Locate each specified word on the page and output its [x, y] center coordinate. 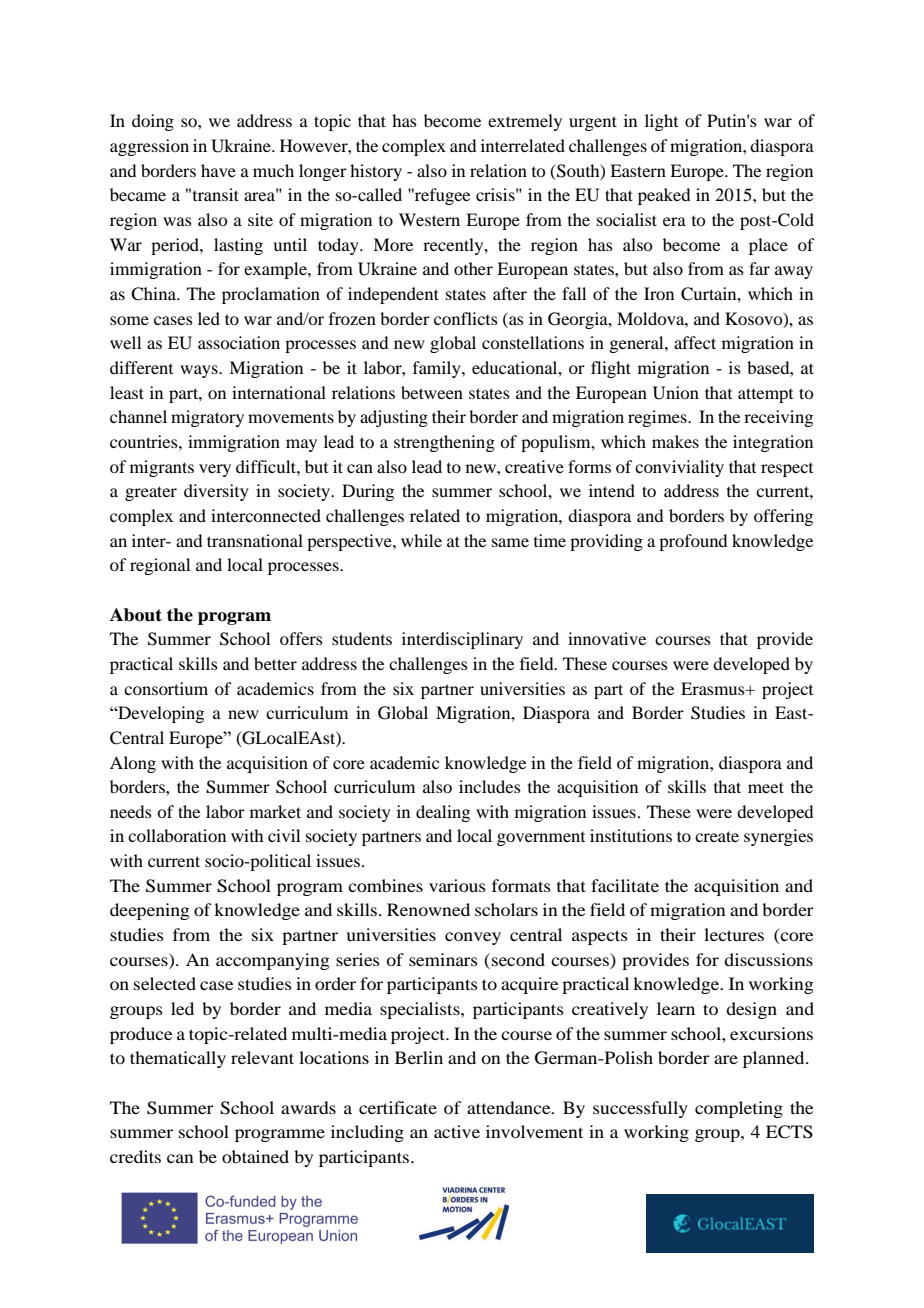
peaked [664, 196]
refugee [441, 196]
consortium [166, 688]
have [218, 170]
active [457, 1131]
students [362, 638]
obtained [255, 1156]
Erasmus [714, 688]
